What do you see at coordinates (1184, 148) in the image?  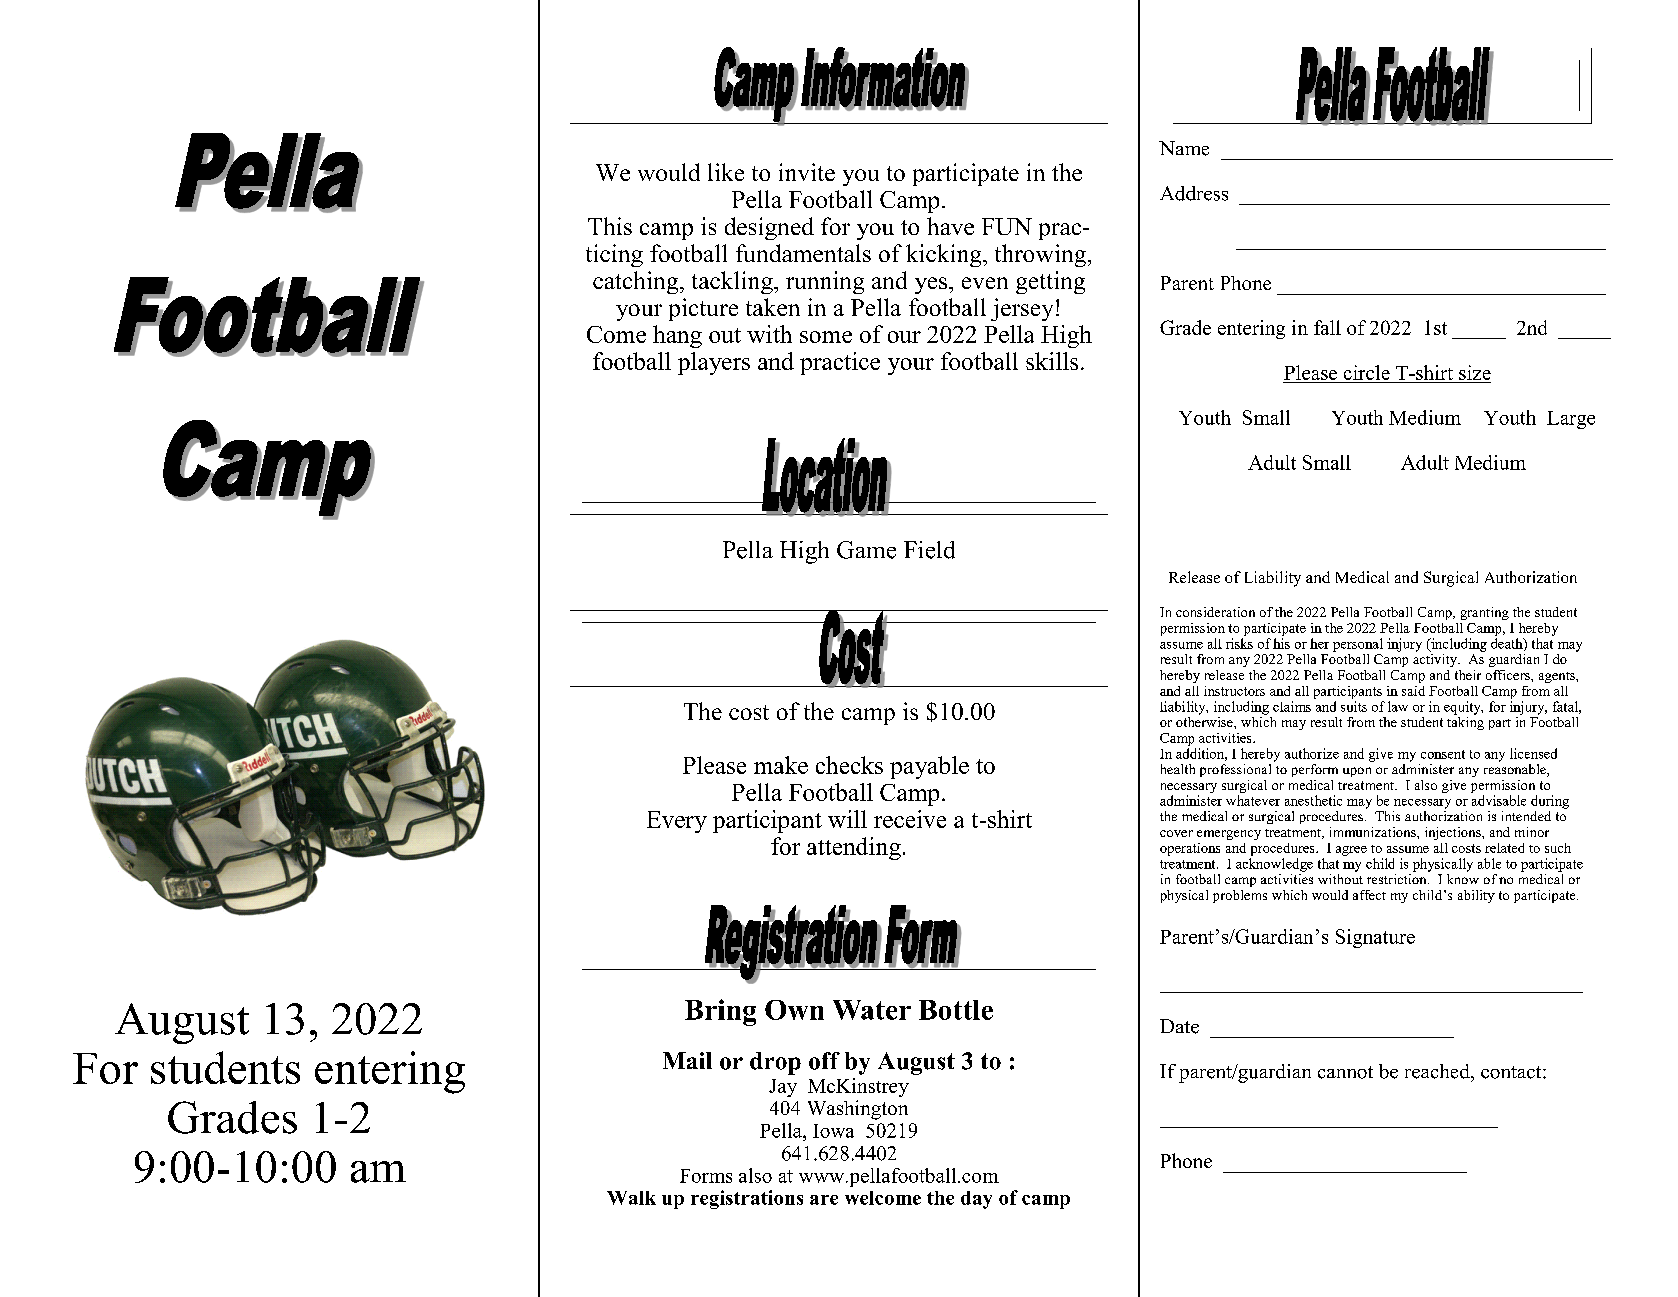 I see `Name` at bounding box center [1184, 148].
